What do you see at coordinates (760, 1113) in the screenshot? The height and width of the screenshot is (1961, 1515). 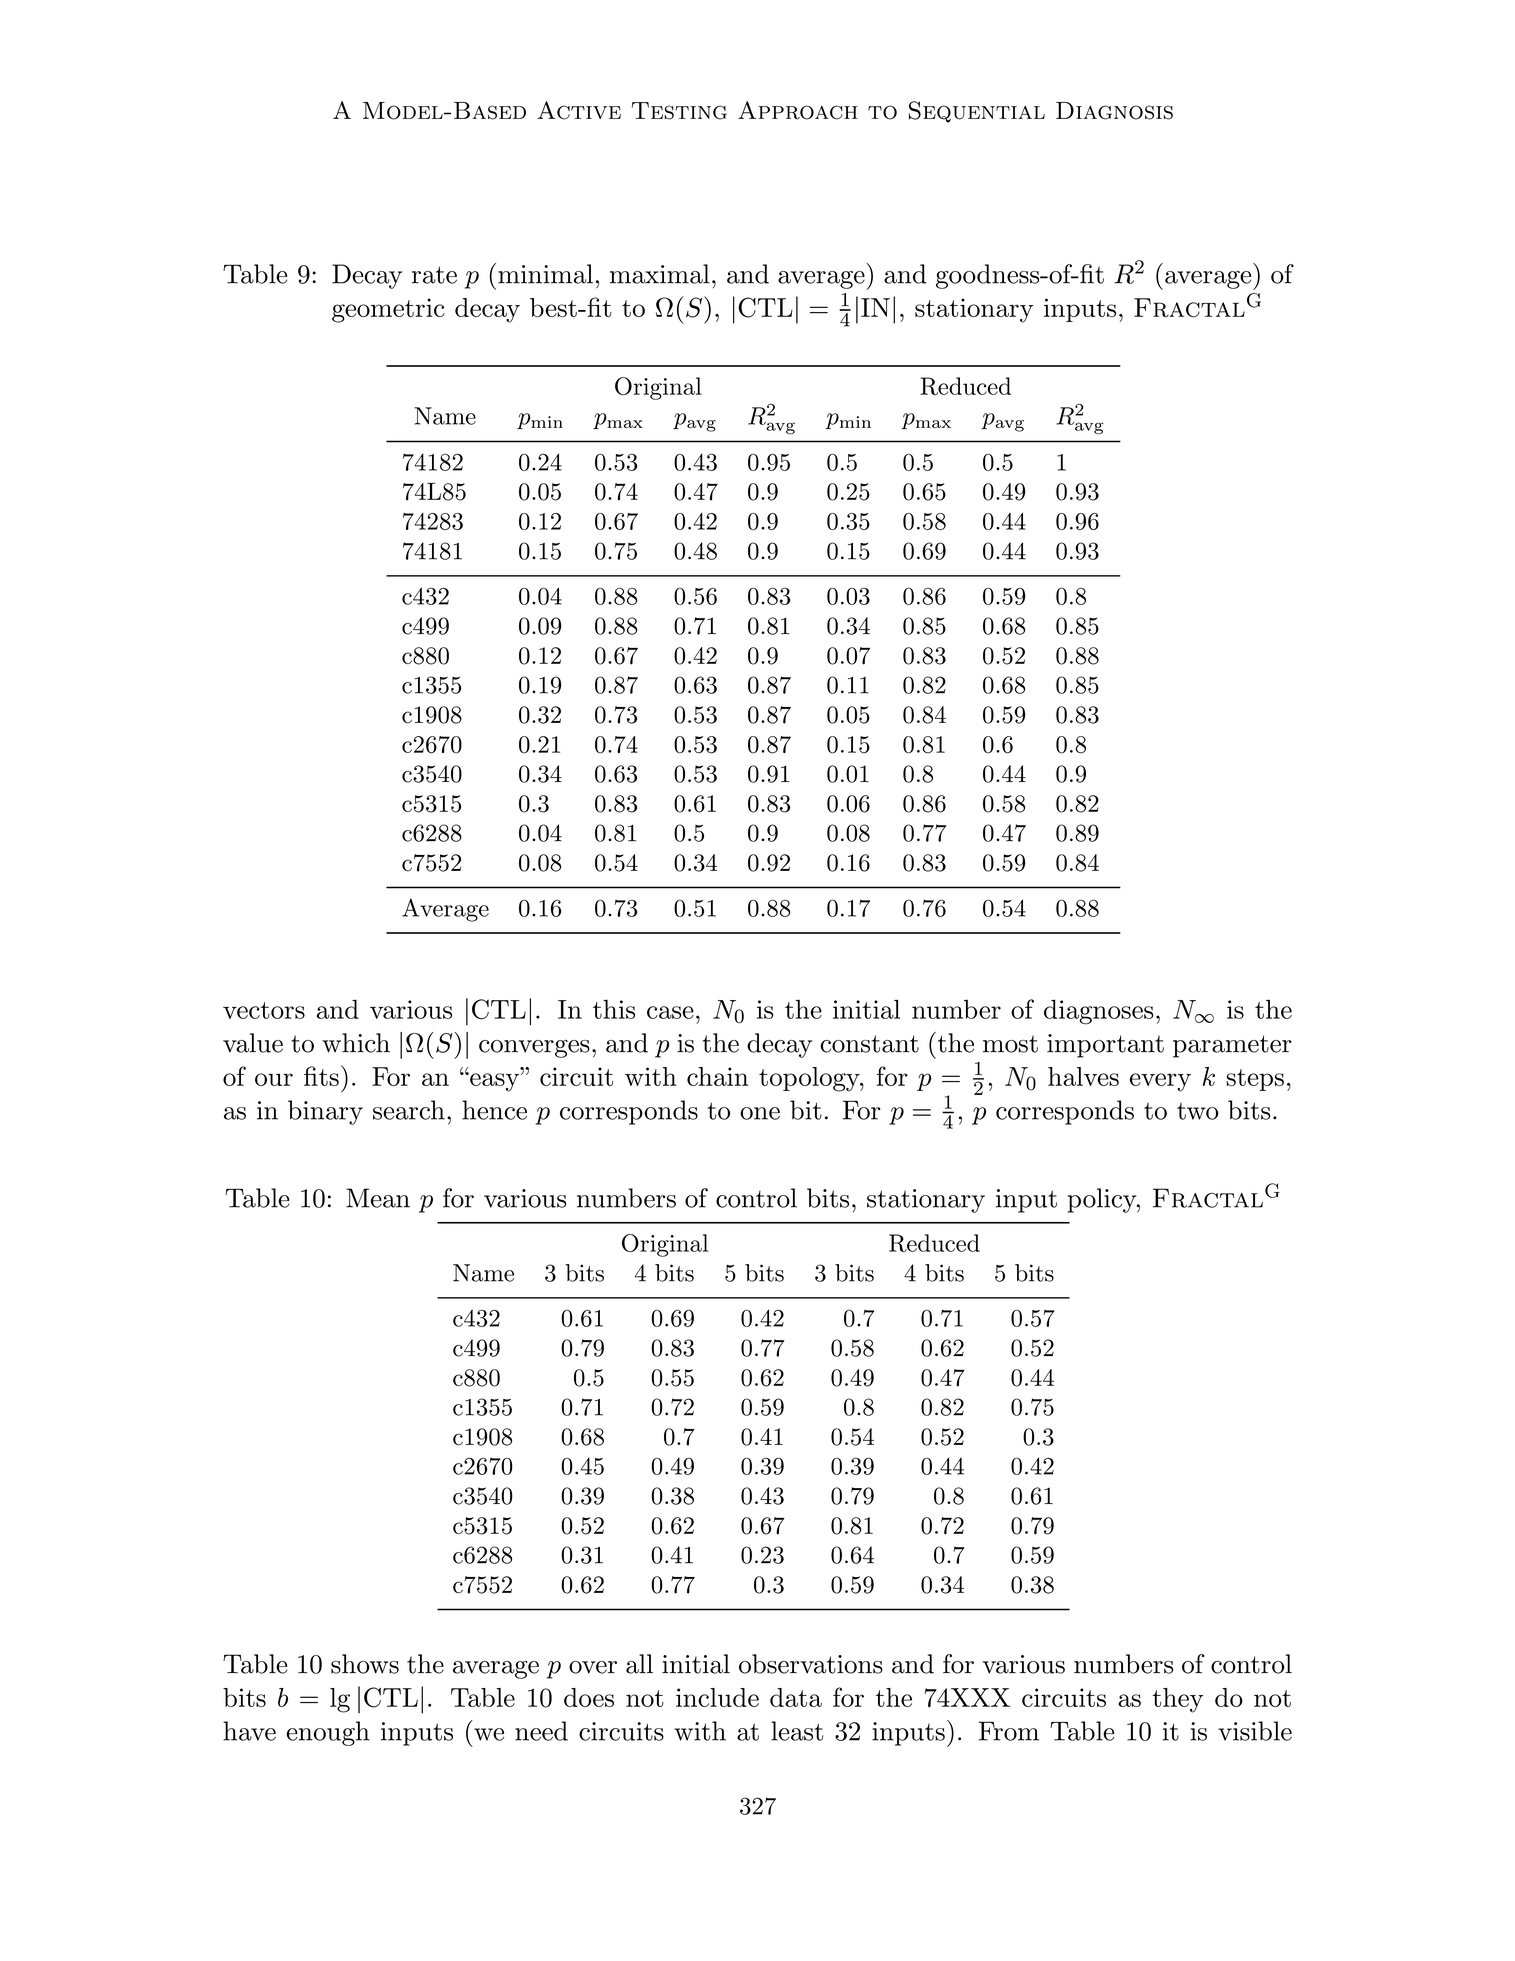 I see `one` at bounding box center [760, 1113].
